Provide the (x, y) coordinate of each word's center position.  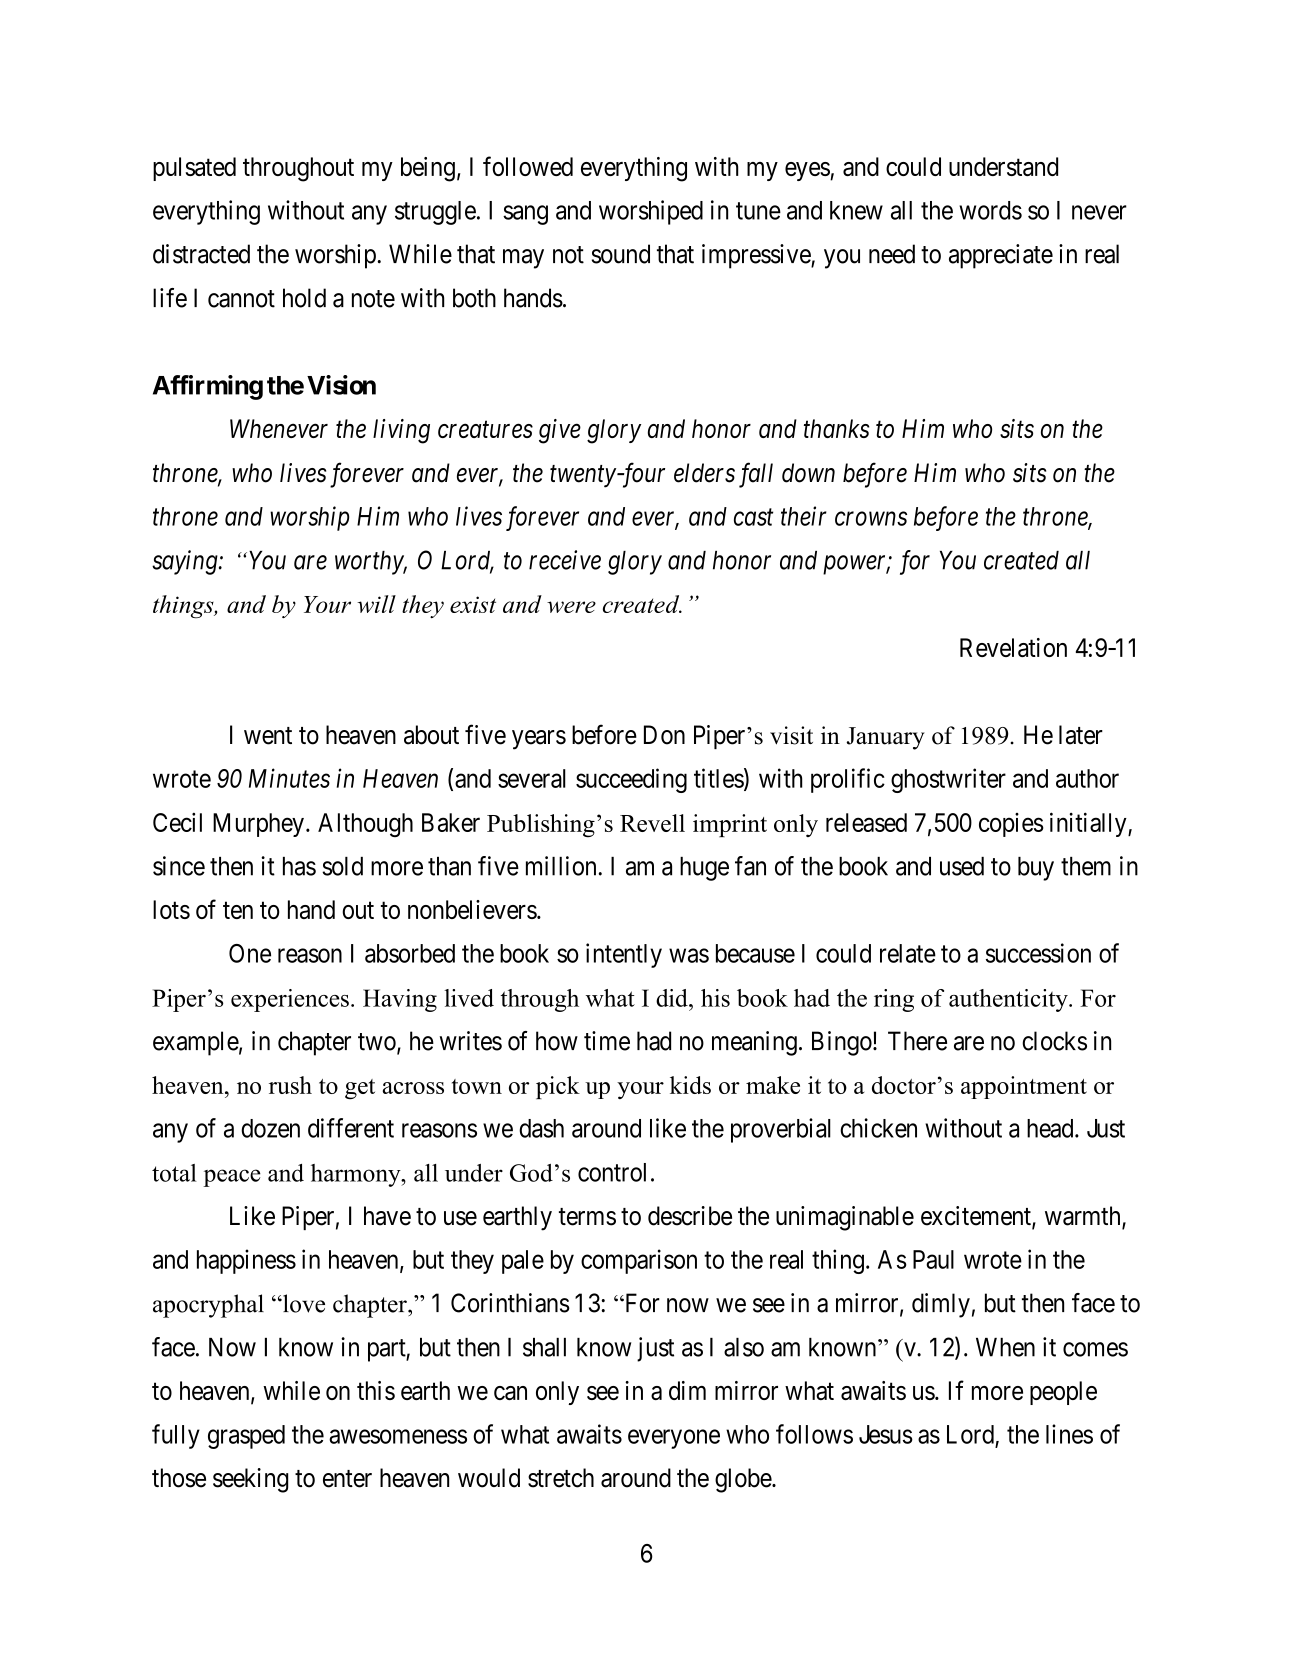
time (607, 1041)
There (917, 1041)
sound (621, 254)
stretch (561, 1478)
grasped (246, 1437)
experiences (290, 1000)
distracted (201, 254)
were (571, 607)
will (376, 604)
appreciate (1001, 256)
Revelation (1013, 647)
